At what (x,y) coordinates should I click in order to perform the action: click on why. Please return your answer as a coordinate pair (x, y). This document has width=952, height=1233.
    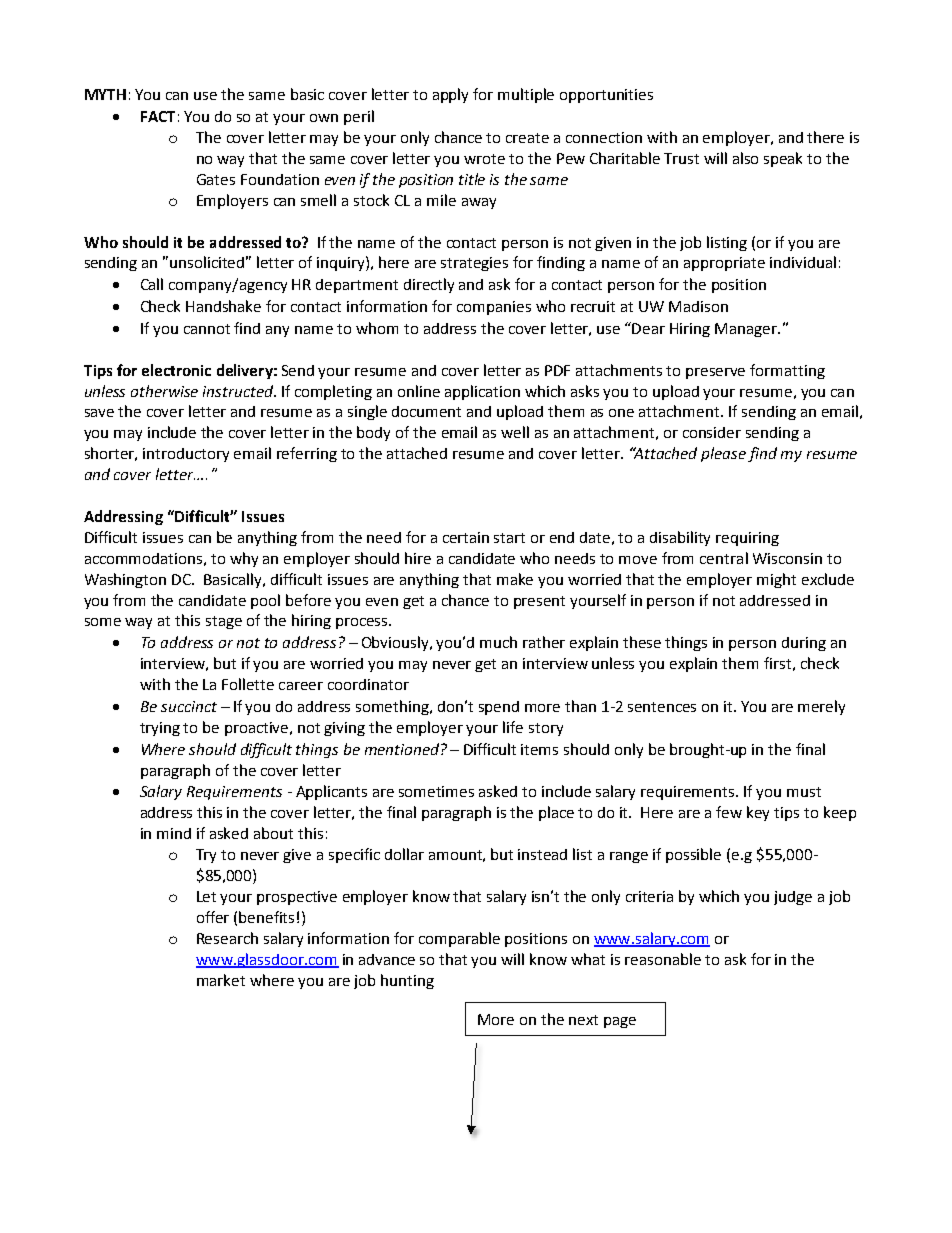
    Looking at the image, I should click on (244, 559).
